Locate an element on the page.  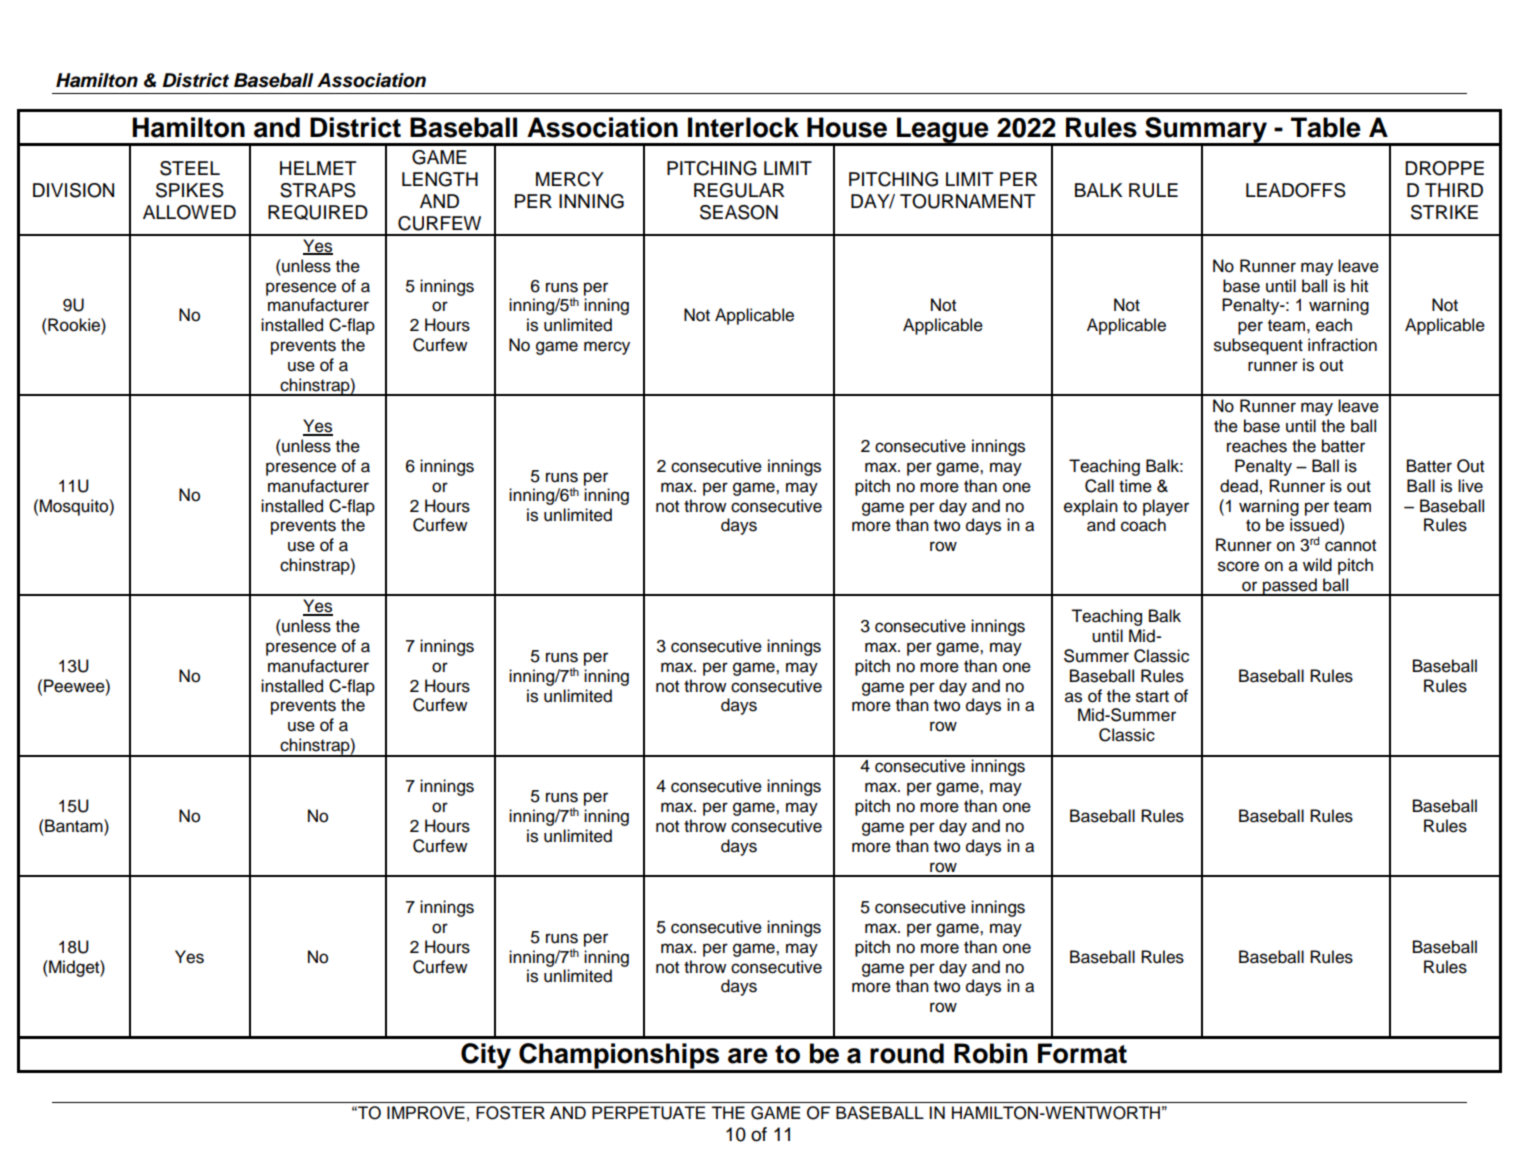
Table is located at coordinates (1326, 127).
